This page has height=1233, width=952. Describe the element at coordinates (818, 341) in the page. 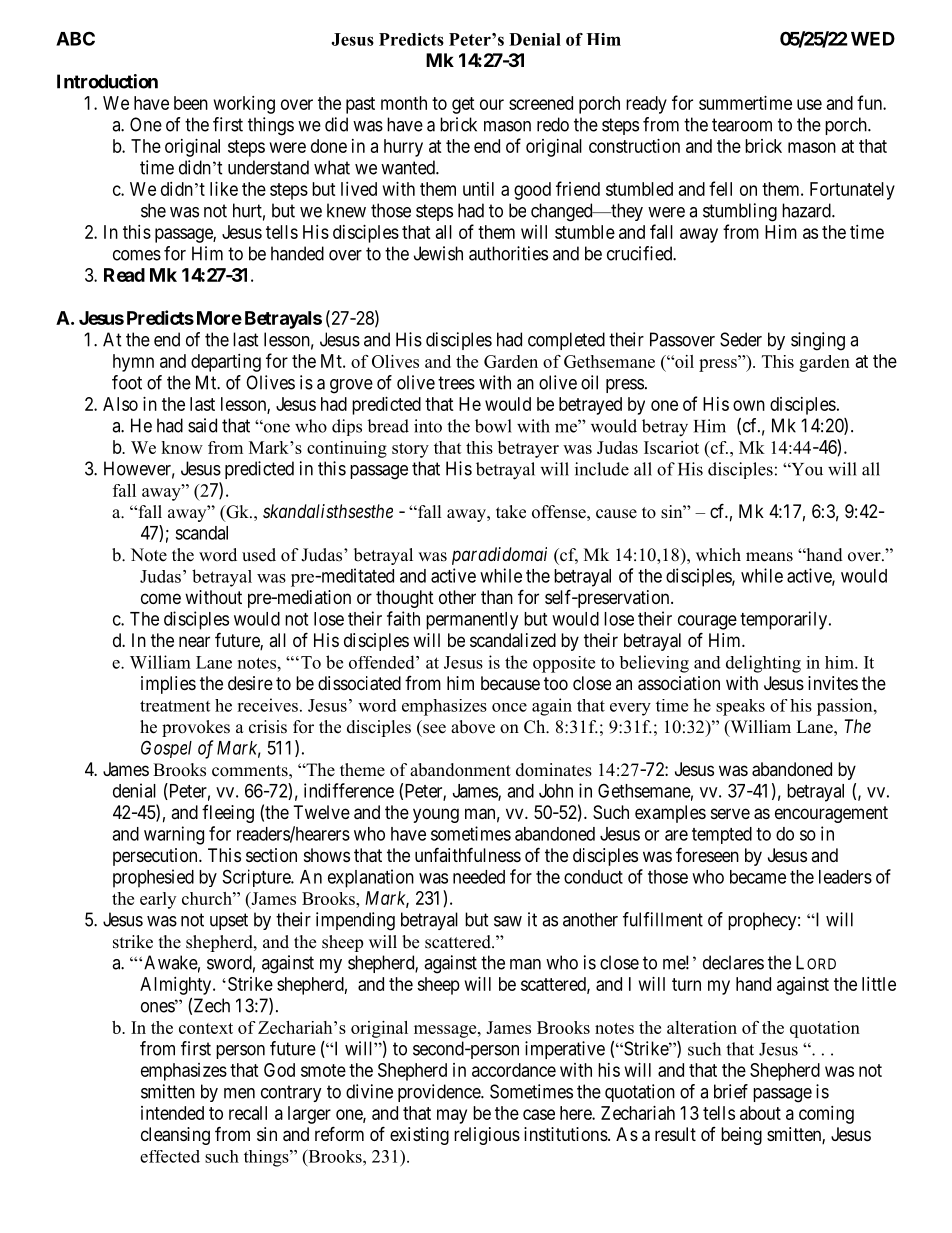

I see `singing` at that location.
